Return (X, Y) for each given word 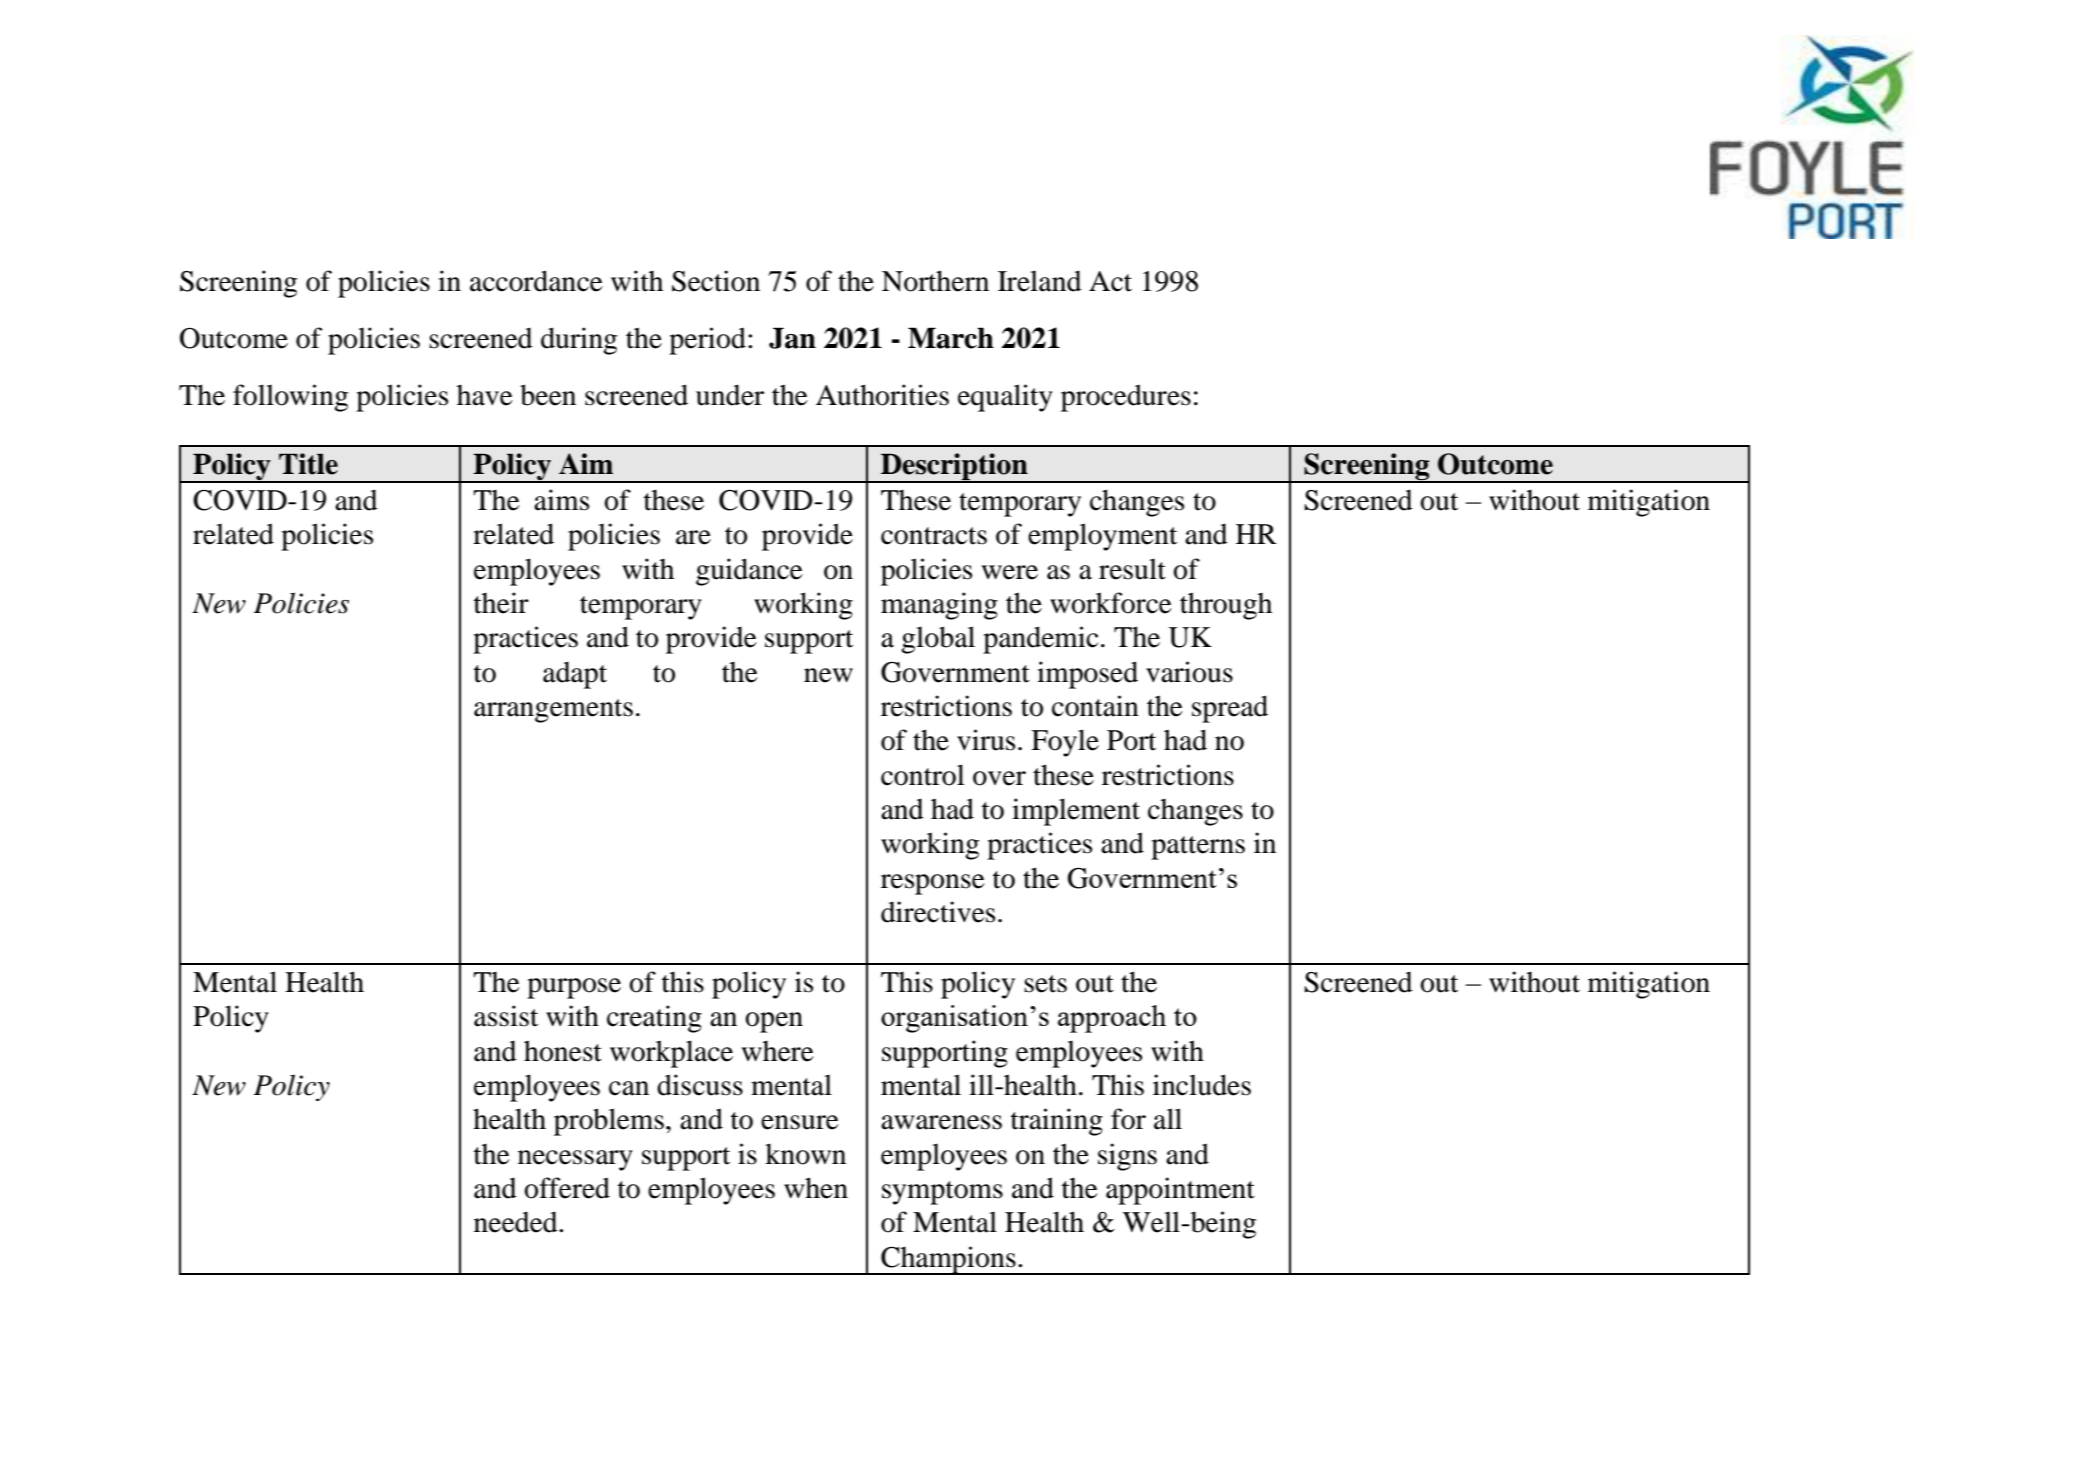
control (922, 775)
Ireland (1040, 281)
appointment (1180, 1191)
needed (517, 1222)
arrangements (553, 711)
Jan (792, 338)
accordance (536, 281)
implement (1076, 812)
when (816, 1188)
